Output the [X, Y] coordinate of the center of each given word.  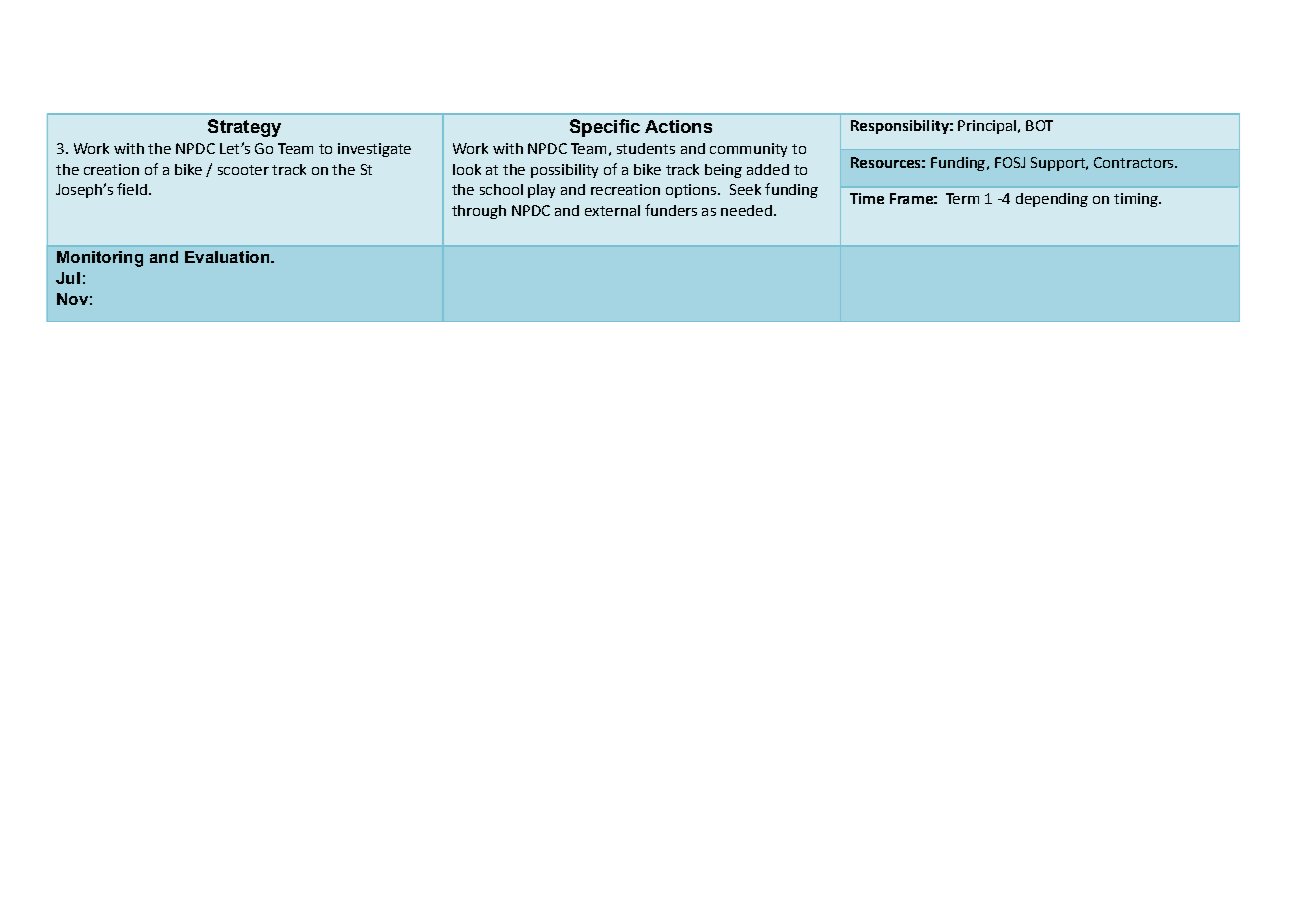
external [612, 210]
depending [1052, 200]
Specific [605, 128]
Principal [987, 127]
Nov [72, 299]
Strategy [244, 128]
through [479, 212]
